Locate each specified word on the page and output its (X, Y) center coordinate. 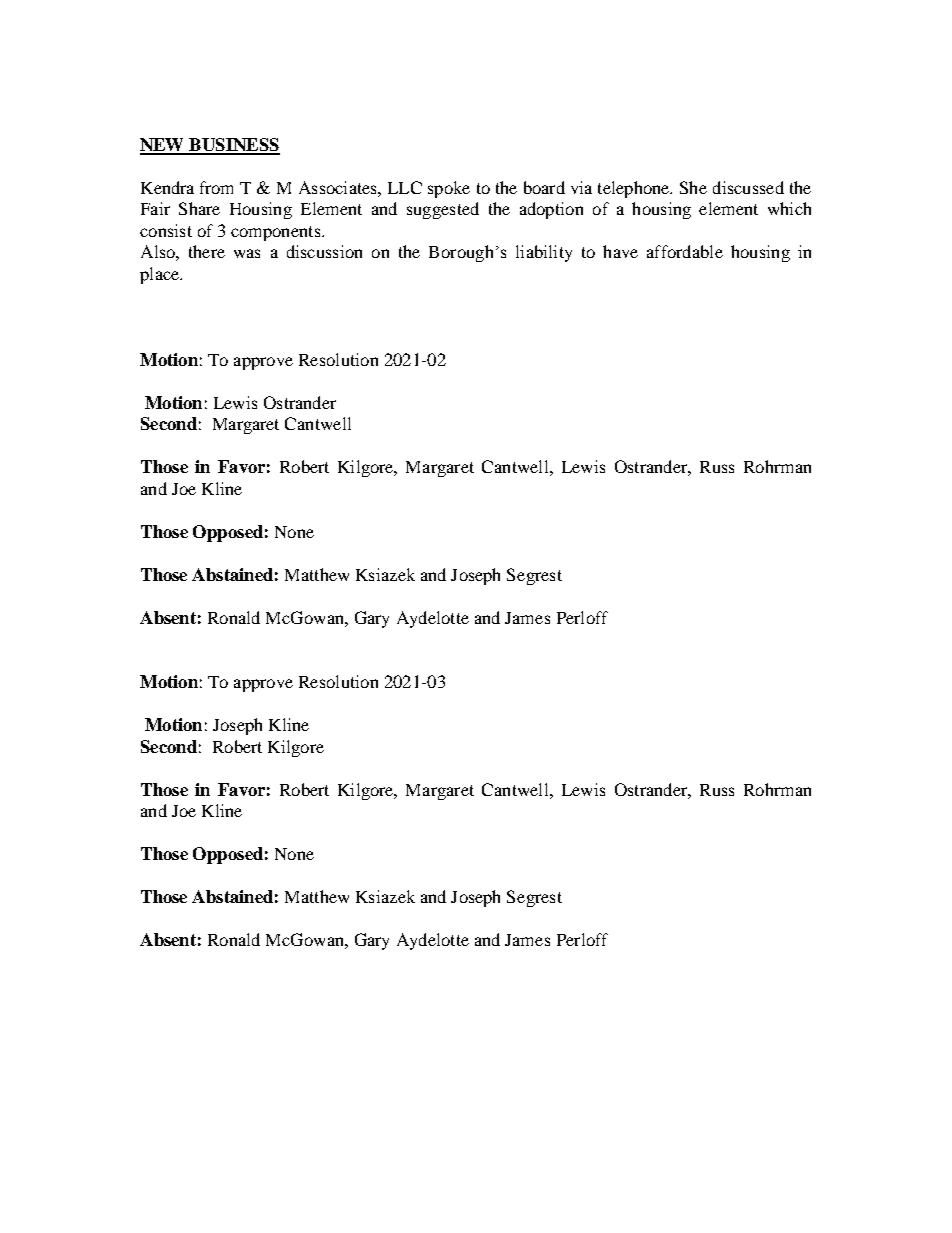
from (216, 187)
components (277, 233)
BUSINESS (233, 146)
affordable (685, 251)
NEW (163, 146)
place (160, 275)
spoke (449, 189)
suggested (443, 210)
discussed (748, 187)
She (693, 187)
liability (544, 253)
